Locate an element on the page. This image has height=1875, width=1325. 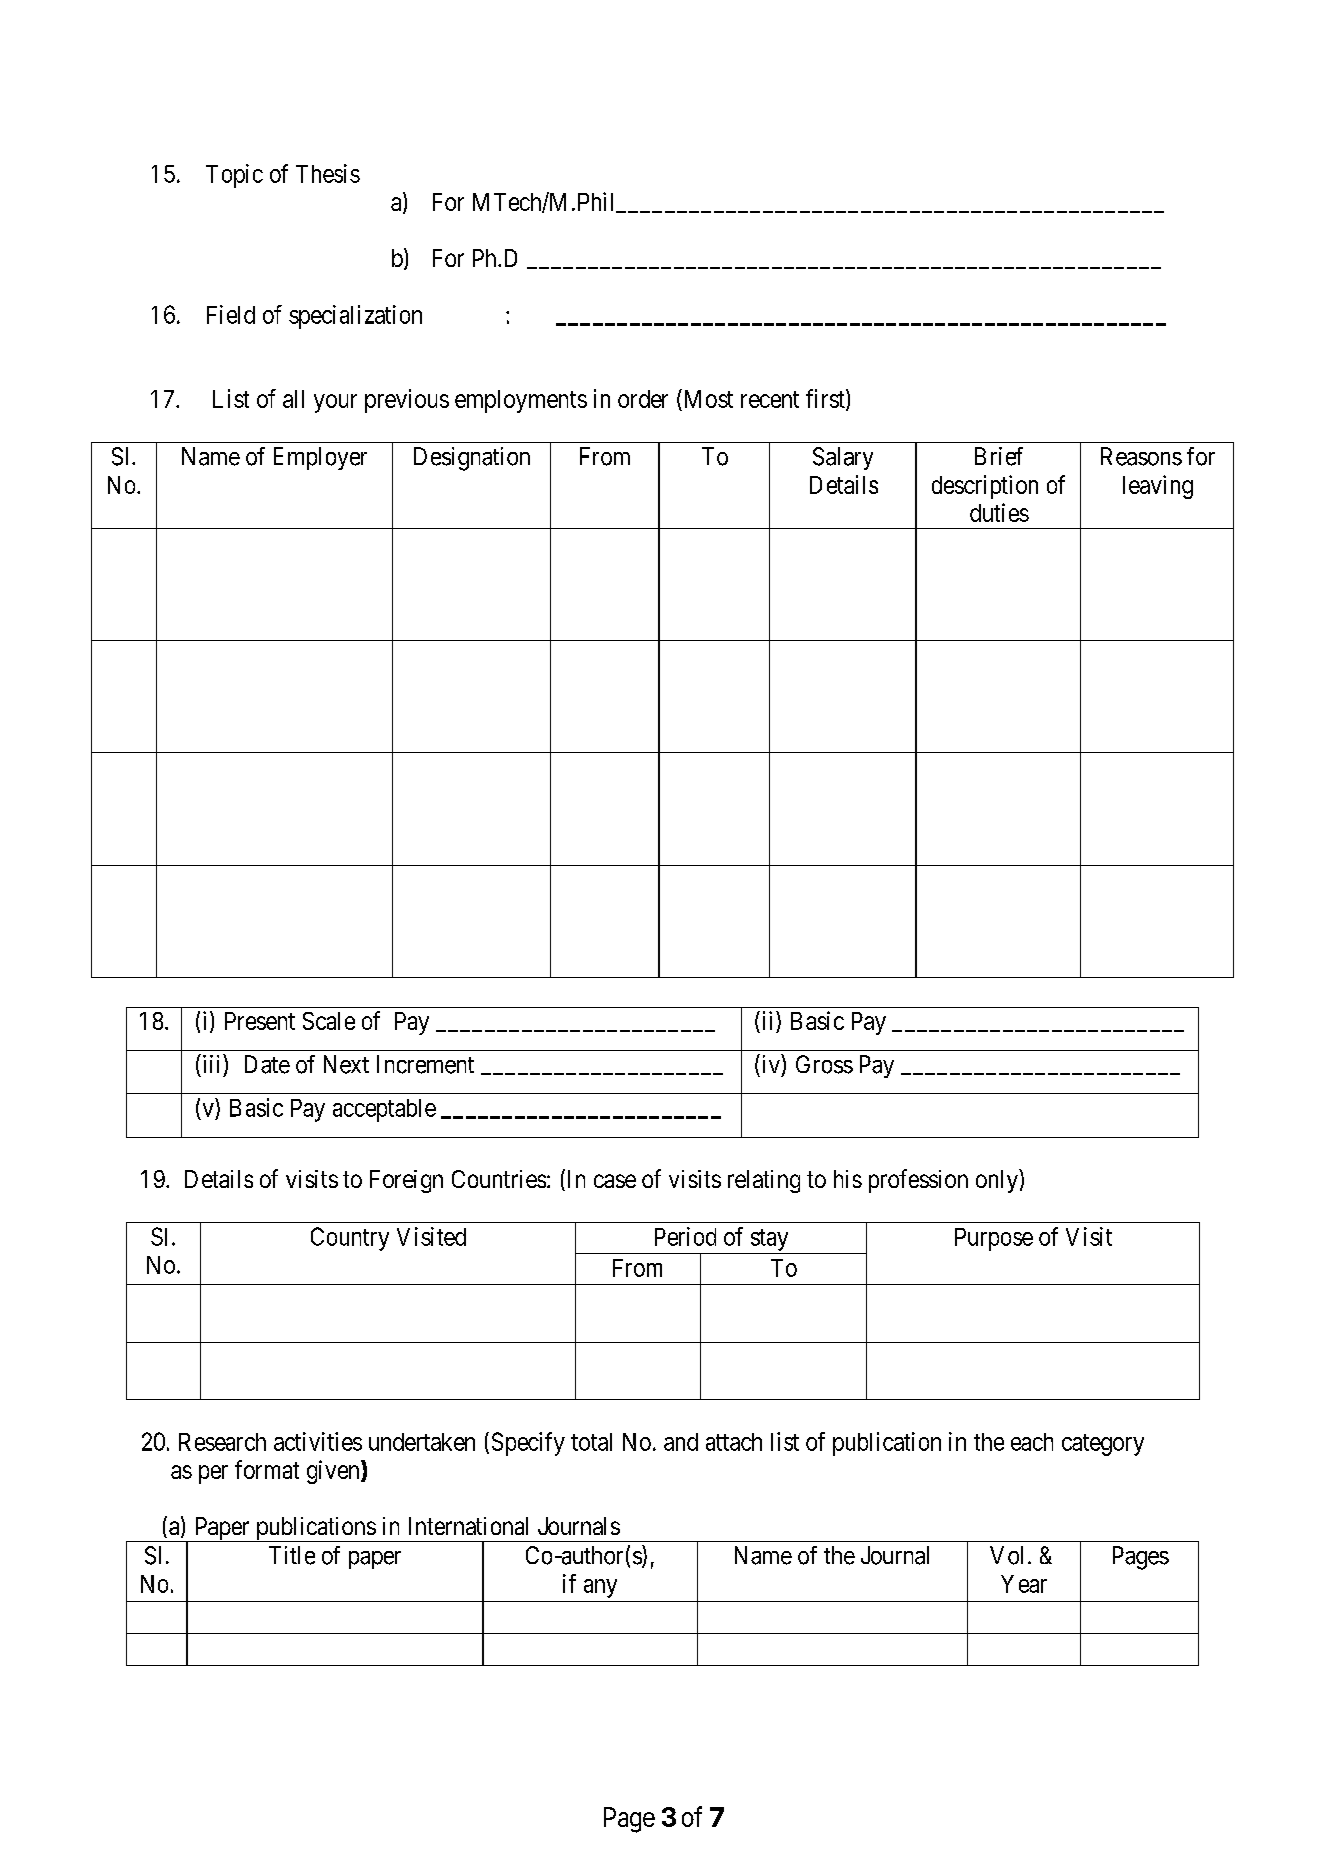
duties is located at coordinates (999, 512).
